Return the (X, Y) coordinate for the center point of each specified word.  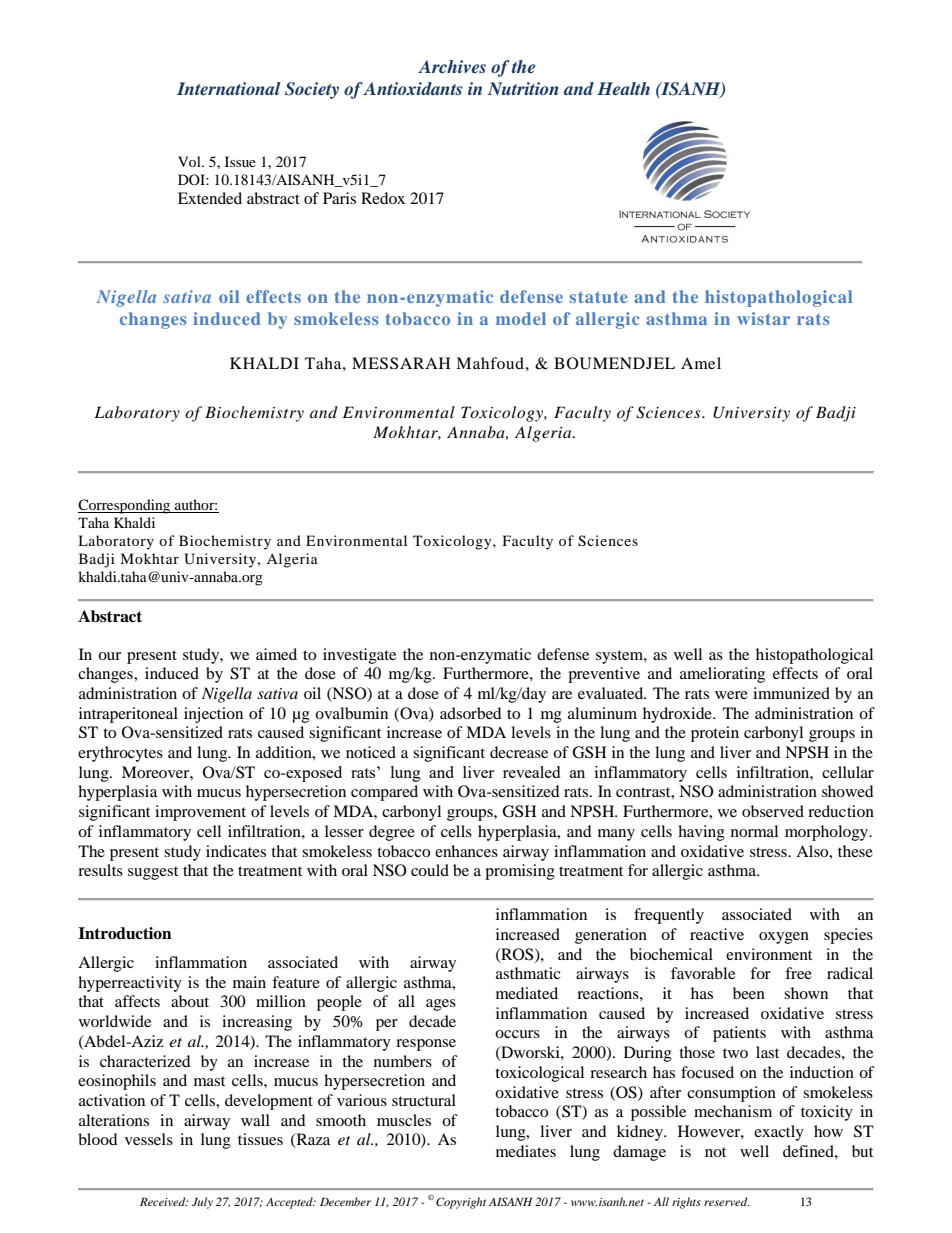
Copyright (461, 1203)
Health (623, 88)
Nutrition (523, 88)
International (229, 88)
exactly (779, 1133)
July (202, 1203)
